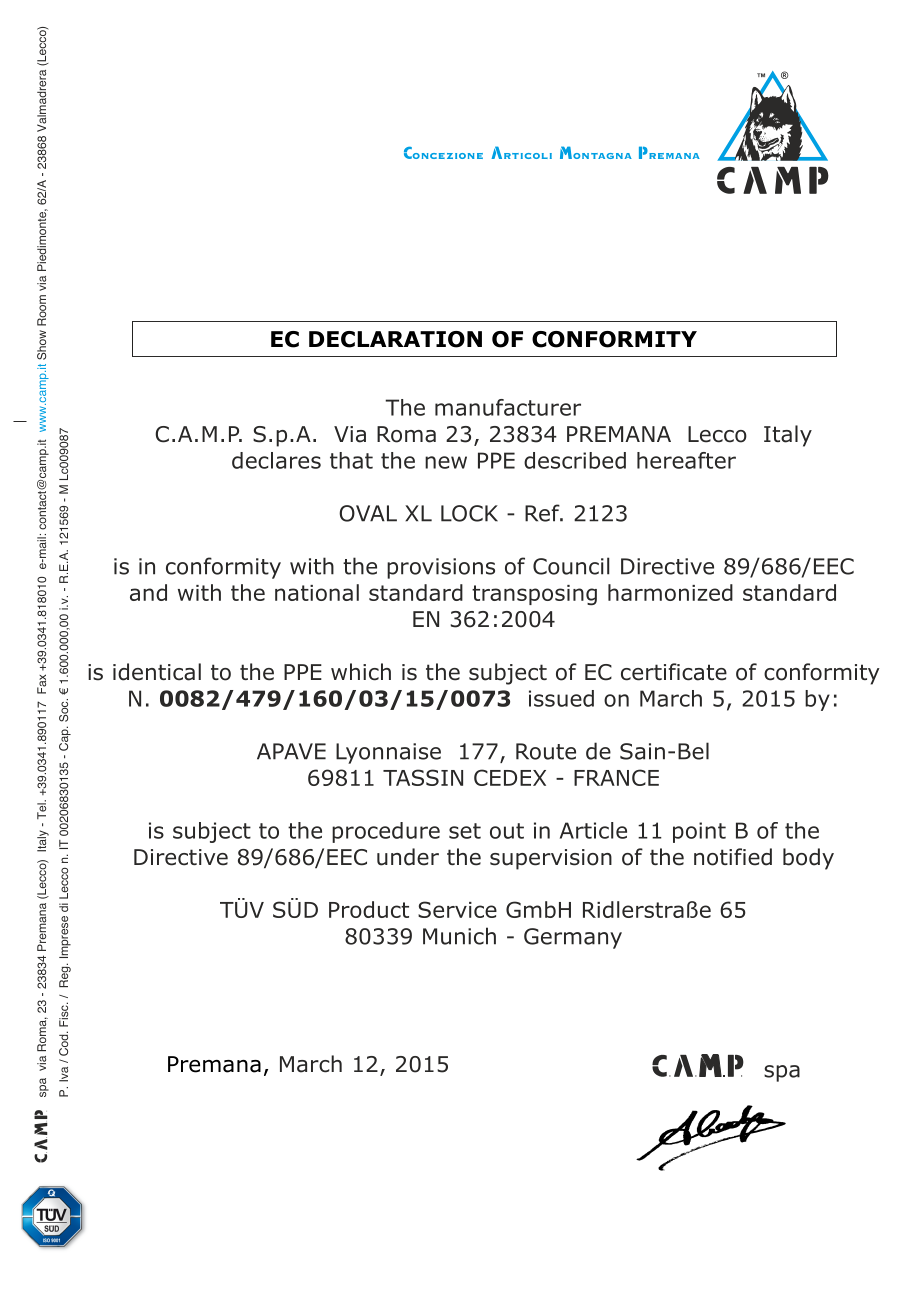 Image resolution: width=924 pixels, height=1308 pixels. I want to click on Product, so click(369, 909).
